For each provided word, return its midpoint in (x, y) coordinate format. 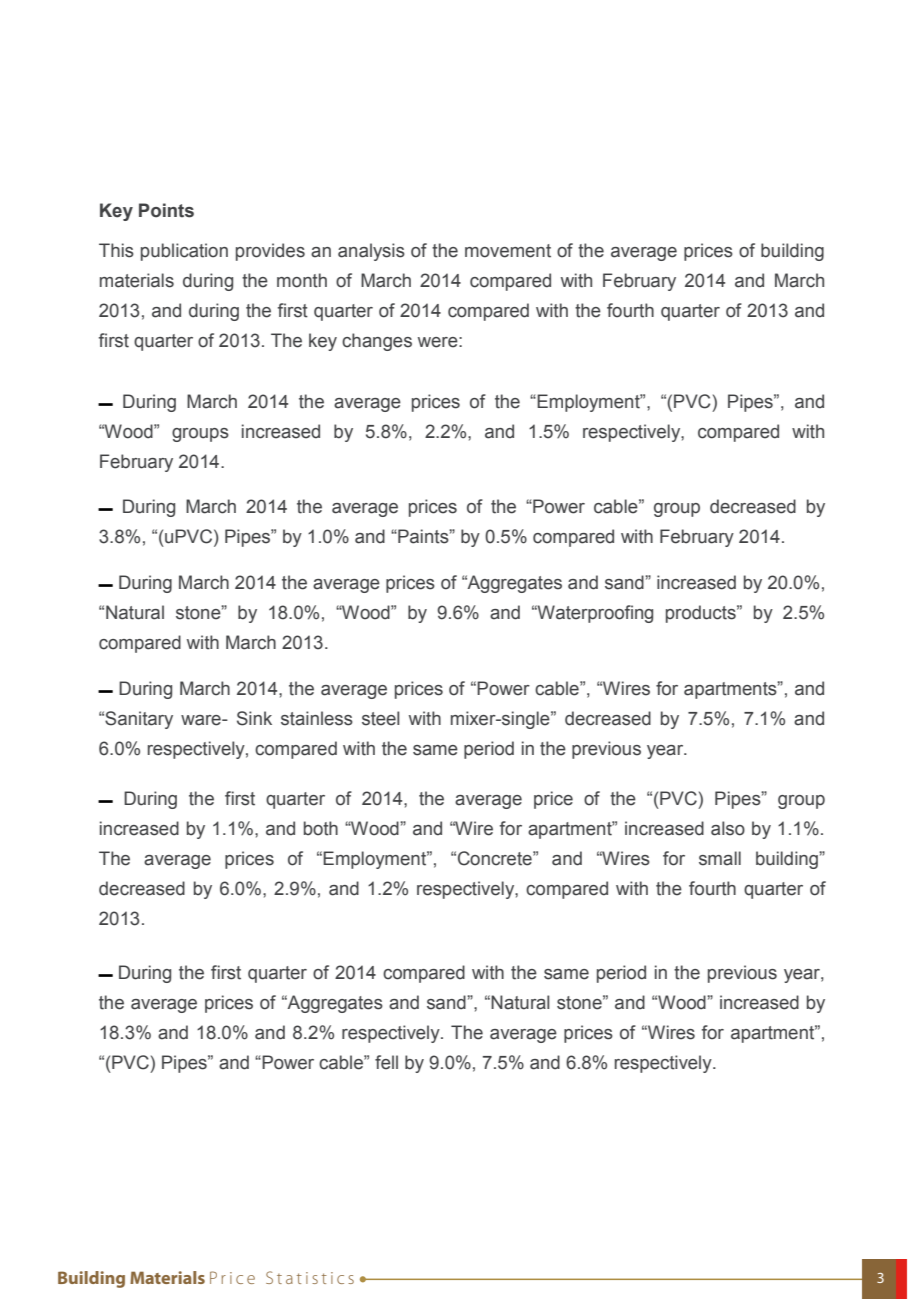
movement (508, 251)
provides (270, 252)
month (302, 280)
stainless (317, 718)
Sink (254, 718)
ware (202, 720)
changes (377, 342)
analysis (371, 252)
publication (184, 252)
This (116, 250)
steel (381, 718)
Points (166, 210)
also (728, 828)
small (720, 858)
